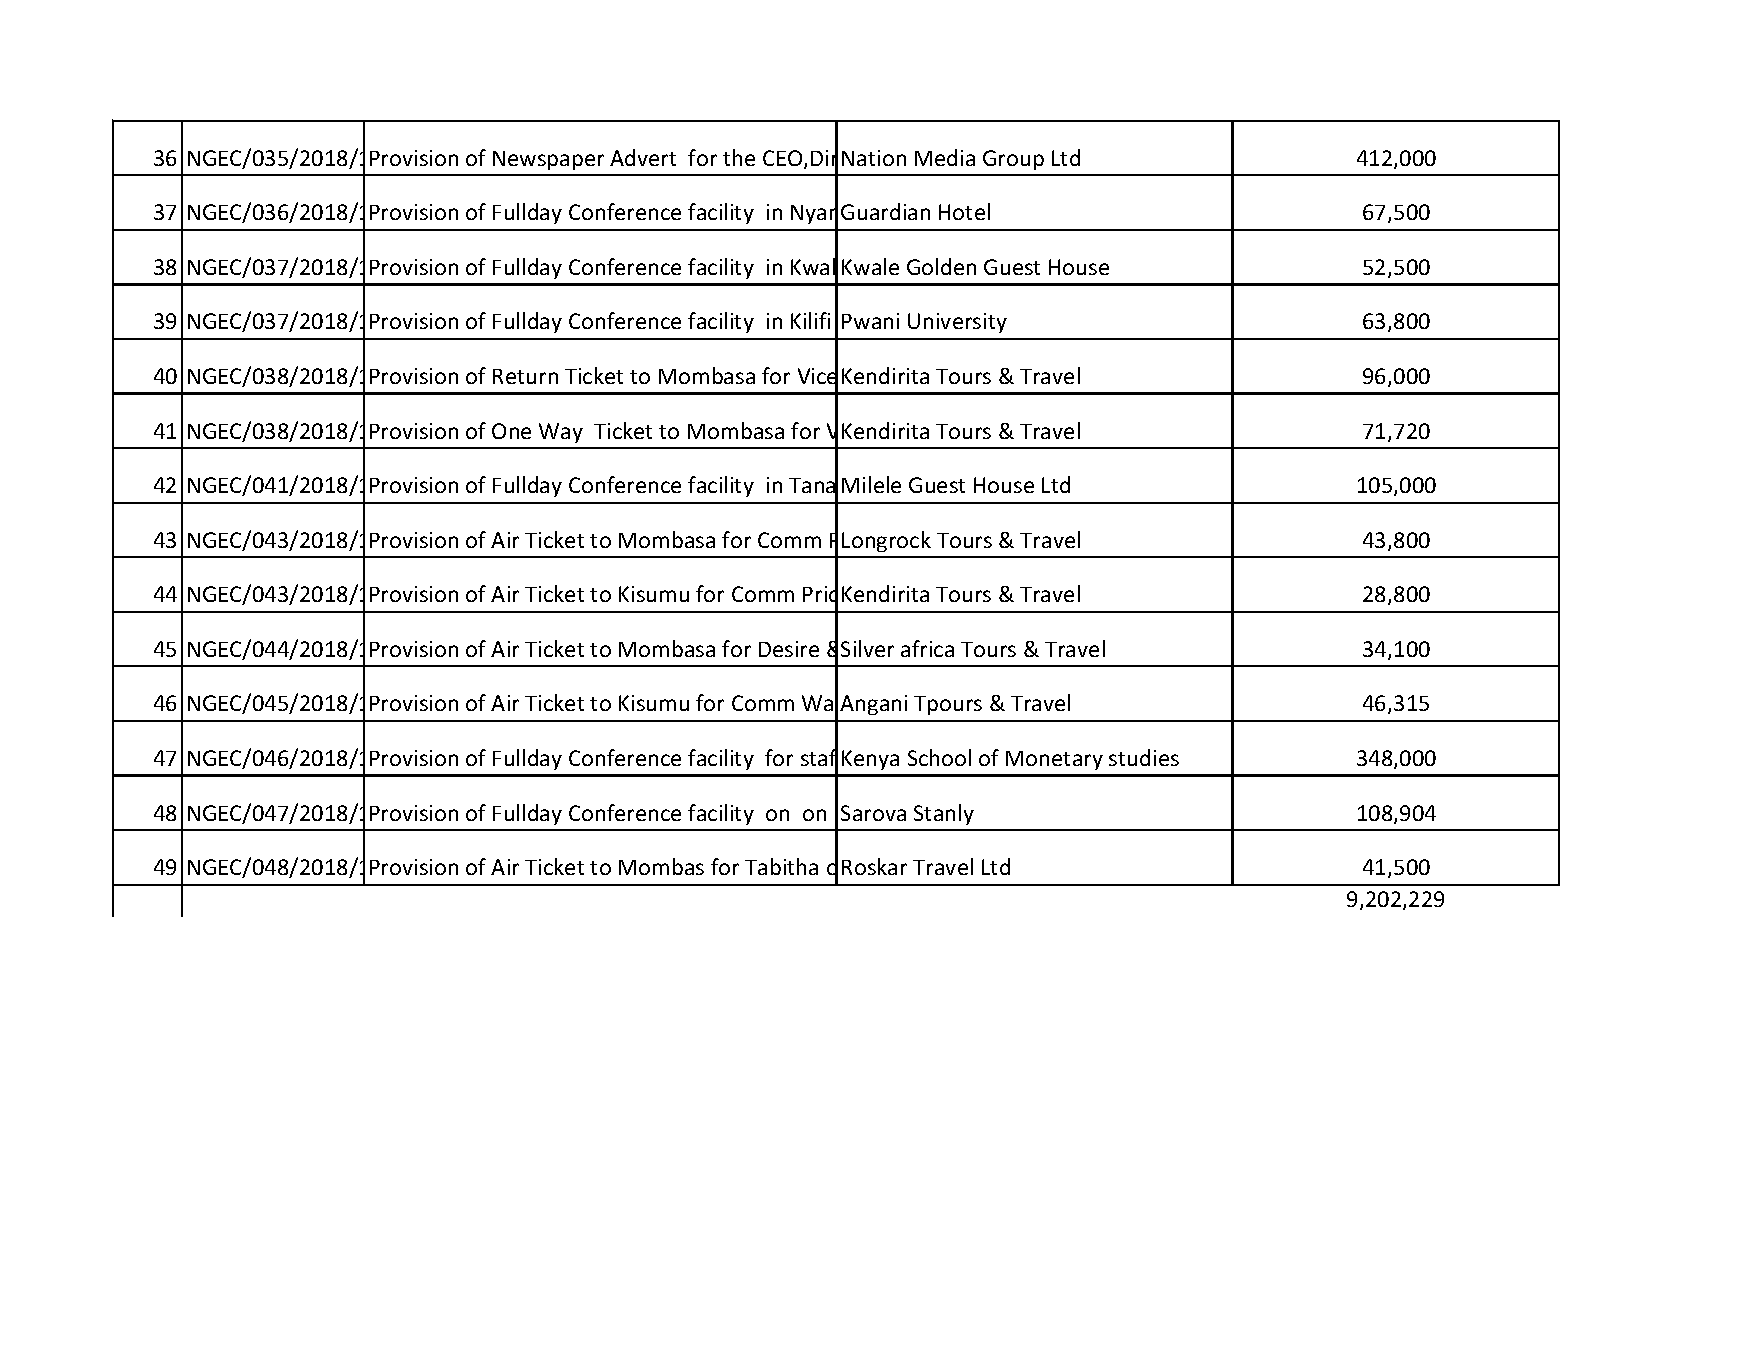 This page has height=1357, width=1757. Describe the element at coordinates (643, 157) in the page. I see `Advert` at that location.
